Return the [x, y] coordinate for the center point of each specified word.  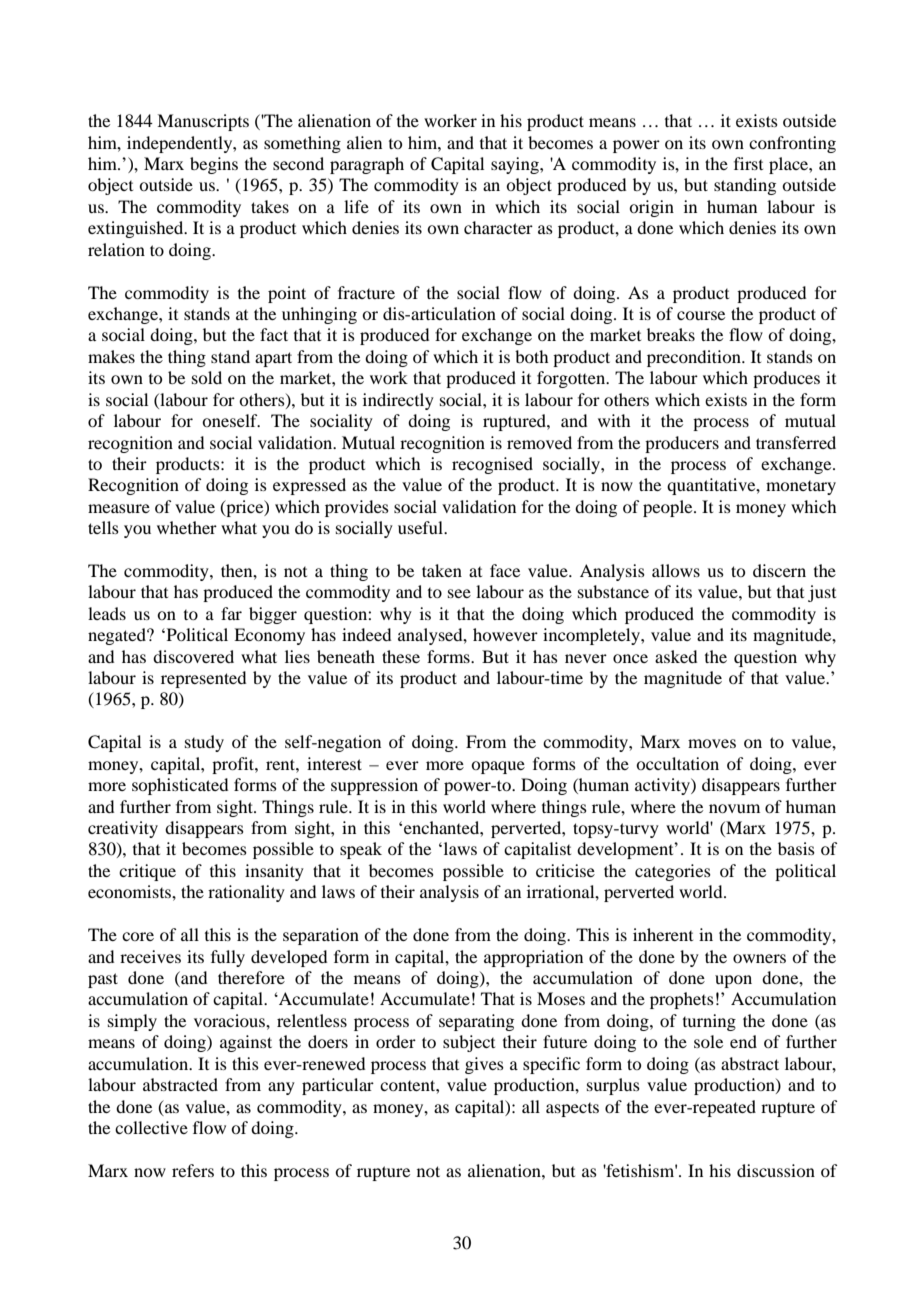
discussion [776, 1170]
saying [516, 165]
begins [214, 165]
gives [484, 1065]
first [748, 163]
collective [151, 1127]
